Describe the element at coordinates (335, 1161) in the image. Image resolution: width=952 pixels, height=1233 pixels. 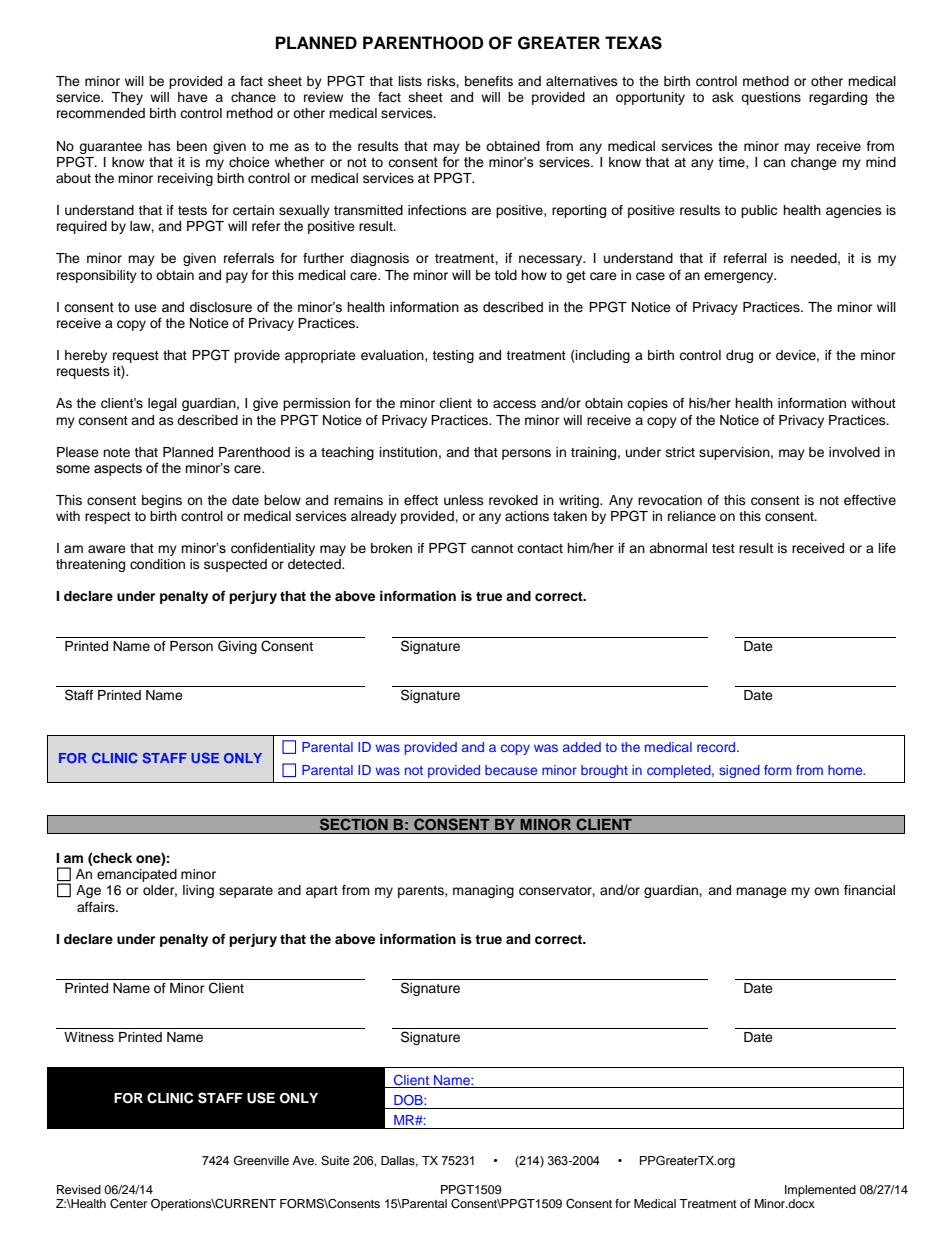
I see `Suite` at that location.
